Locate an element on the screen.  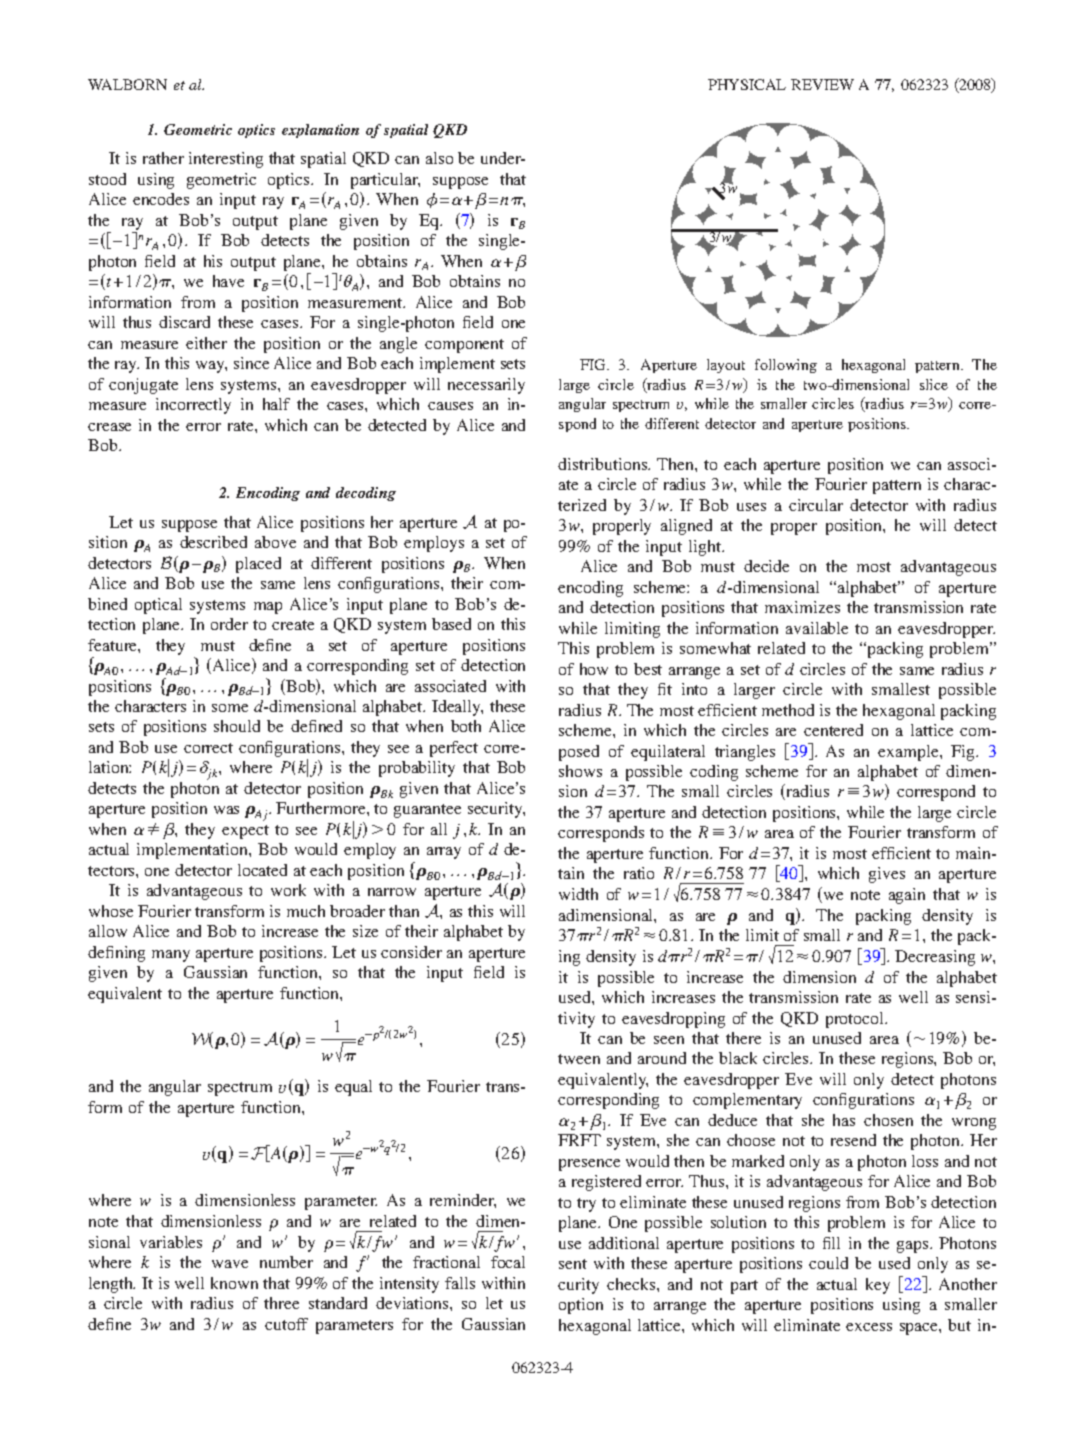
width is located at coordinates (578, 894).
